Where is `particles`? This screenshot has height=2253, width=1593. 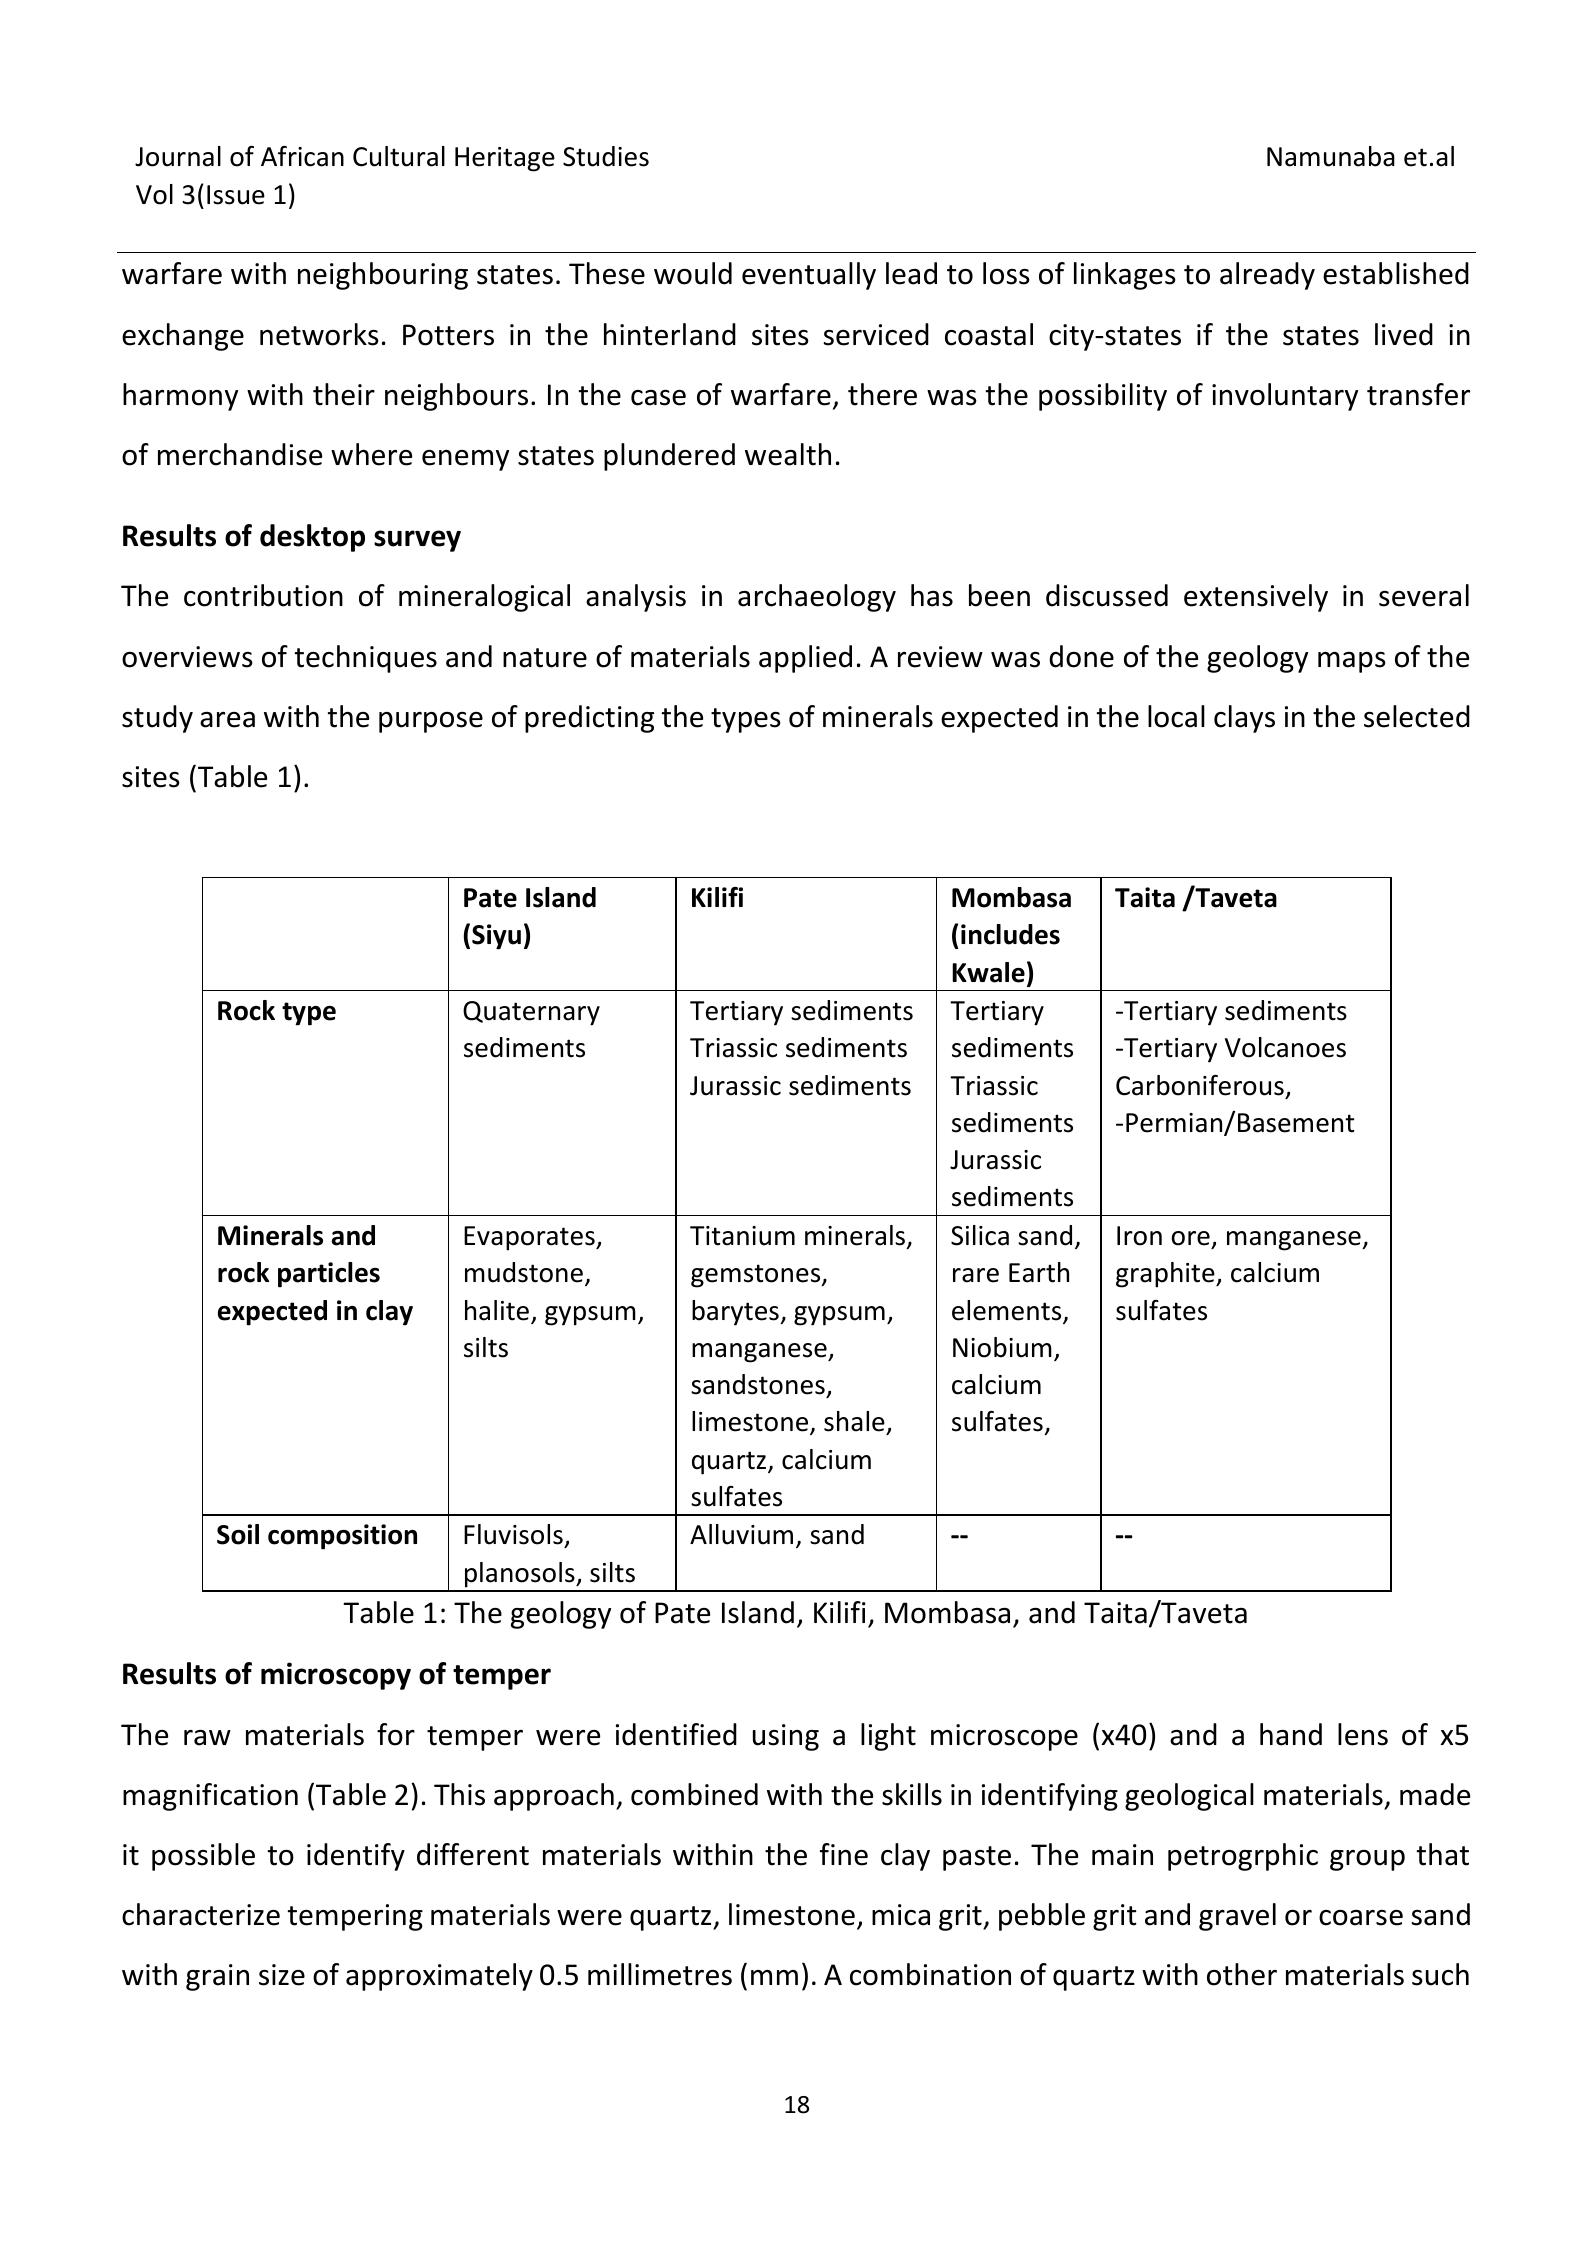 particles is located at coordinates (329, 1275).
